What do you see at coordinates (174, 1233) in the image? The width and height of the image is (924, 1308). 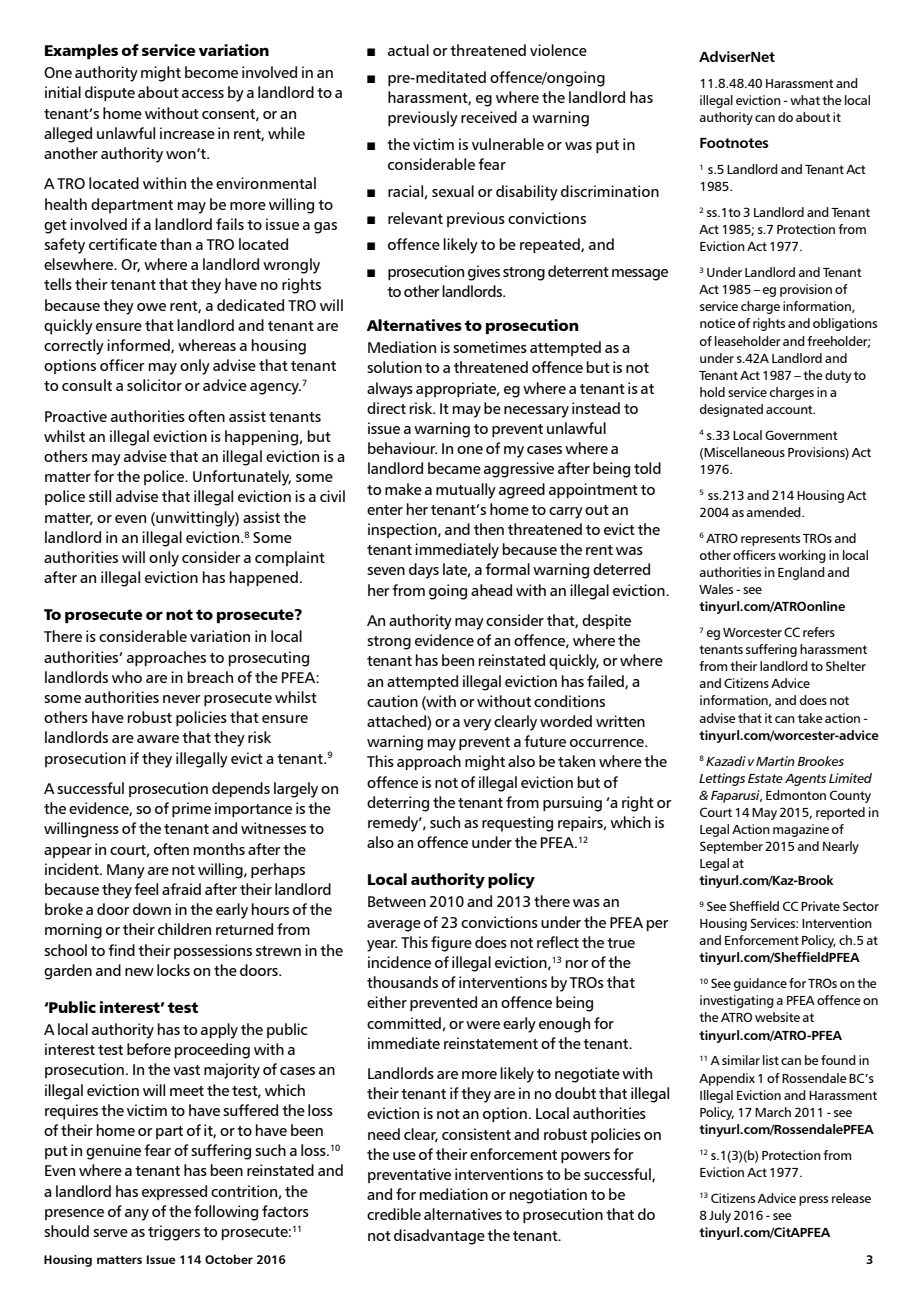 I see `triggers` at bounding box center [174, 1233].
